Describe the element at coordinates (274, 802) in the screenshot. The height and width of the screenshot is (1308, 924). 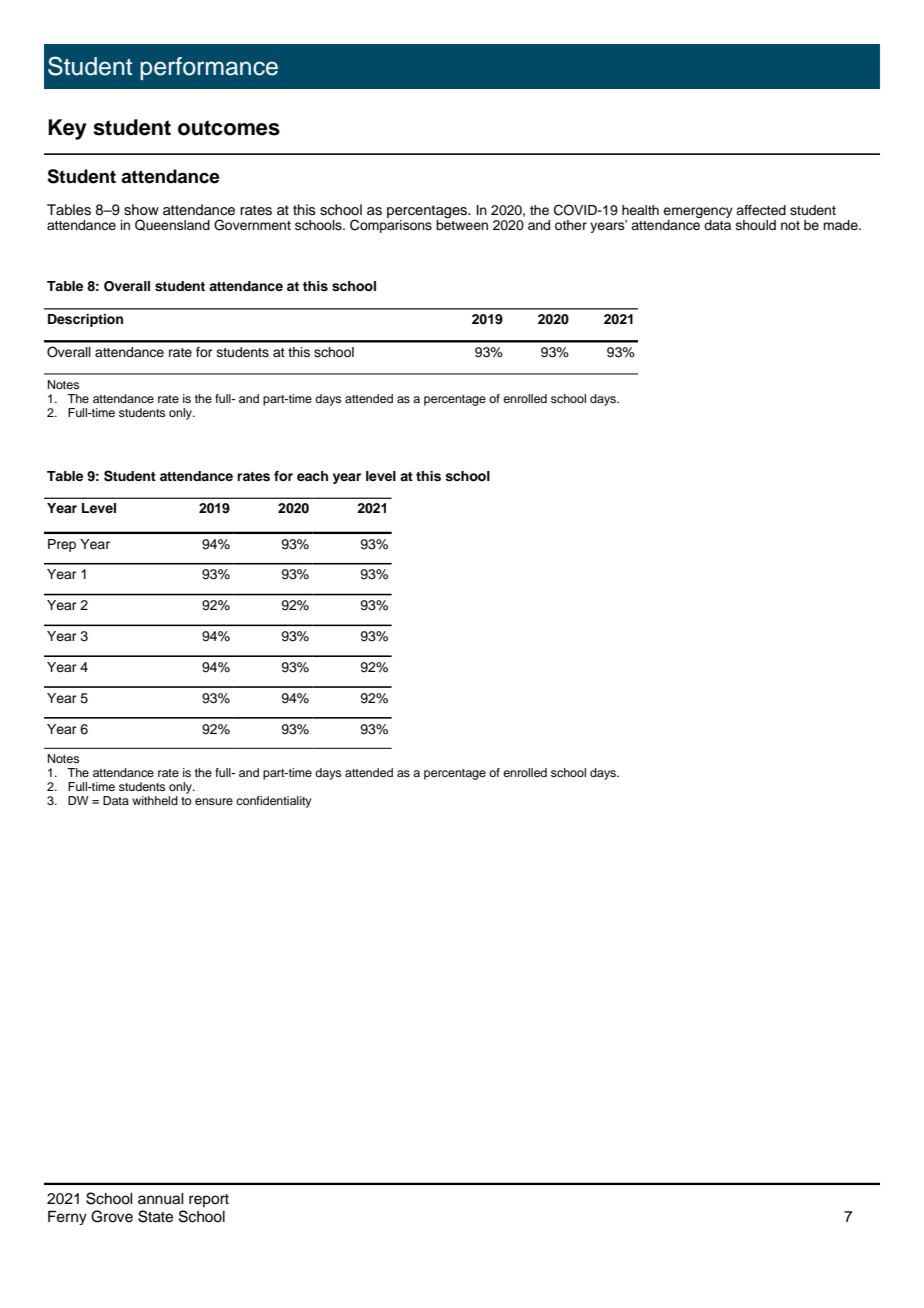
I see `confidentiality` at that location.
